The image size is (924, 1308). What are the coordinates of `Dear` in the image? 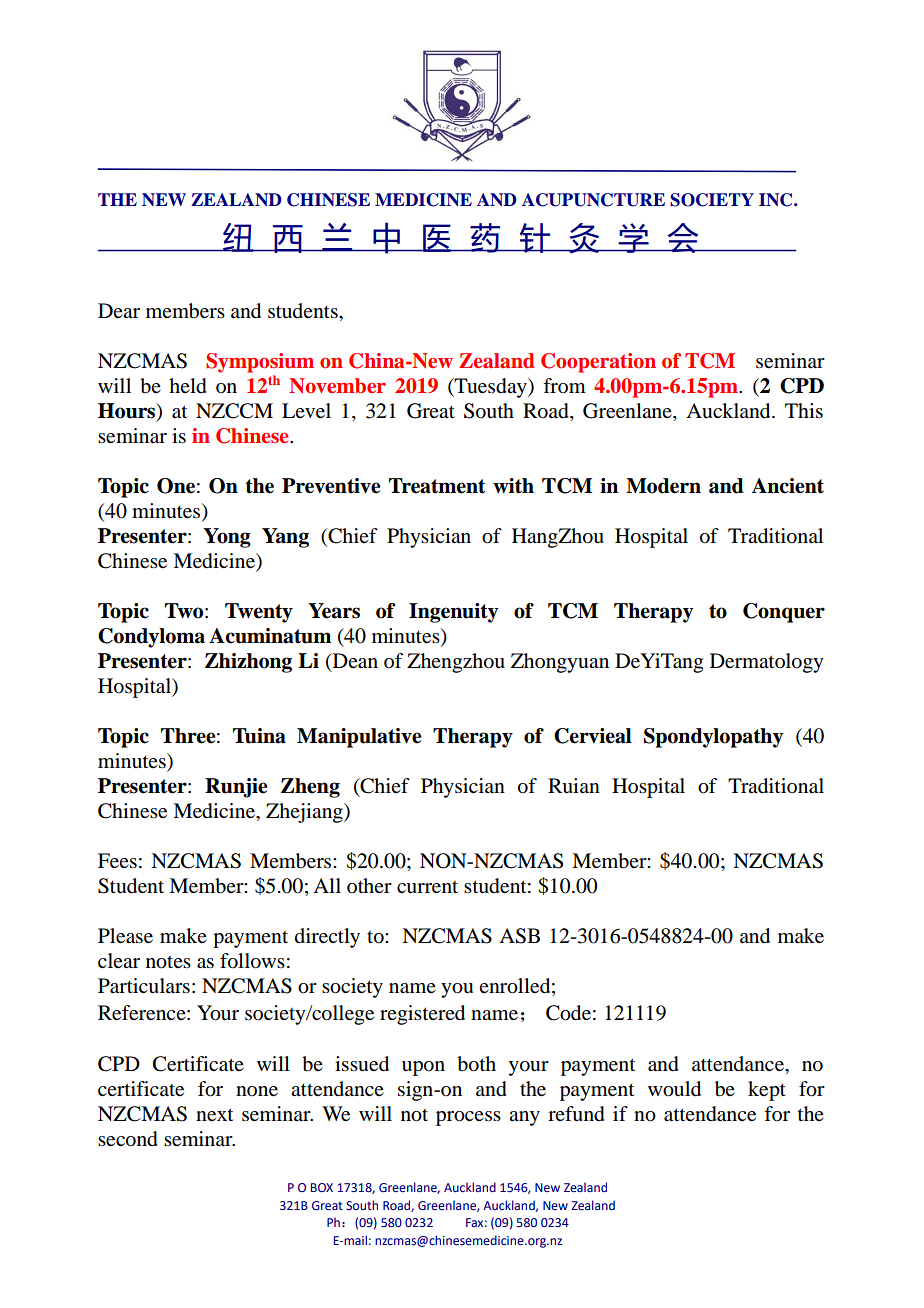 It's located at (119, 310).
